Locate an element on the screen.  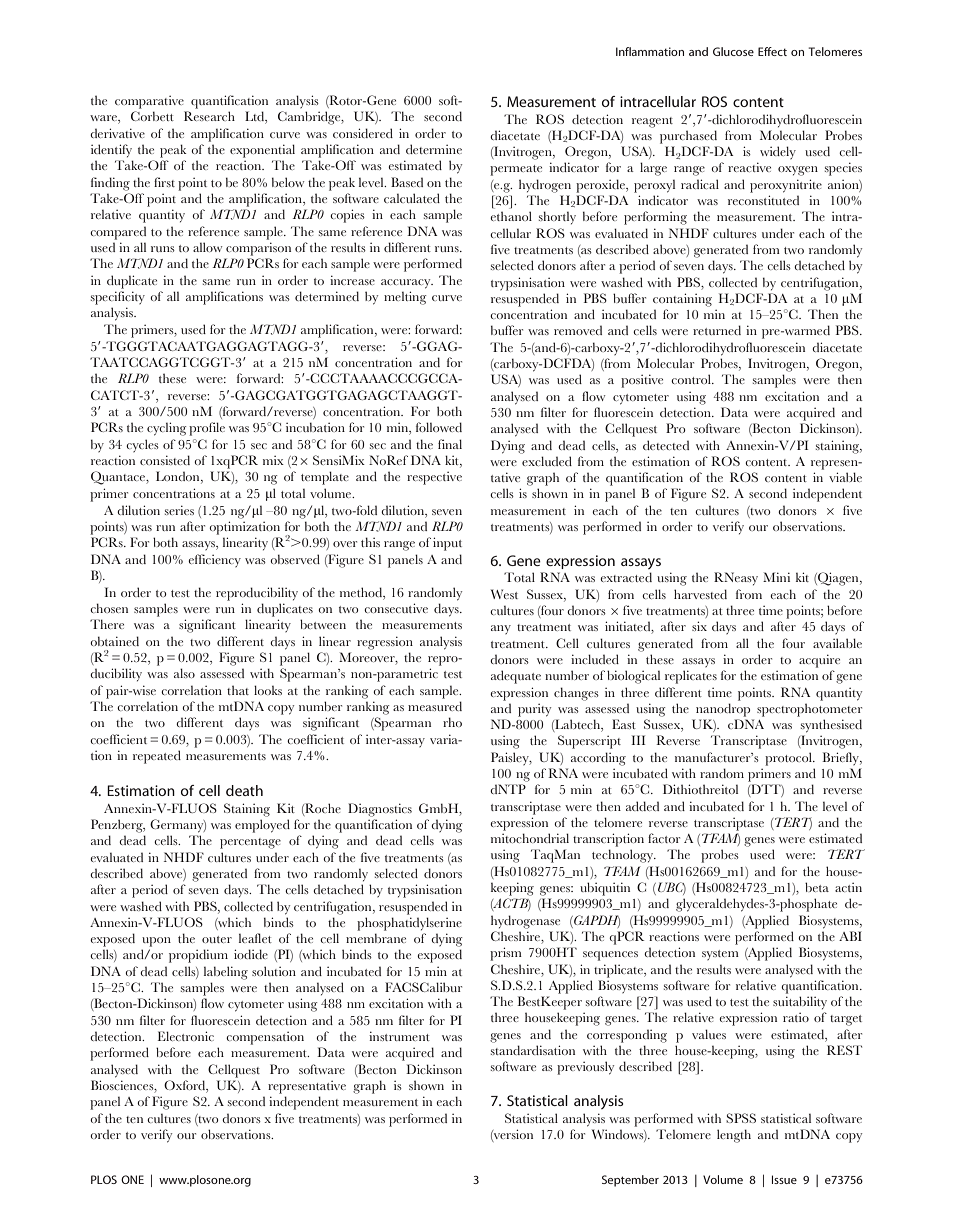
Mini is located at coordinates (776, 577).
